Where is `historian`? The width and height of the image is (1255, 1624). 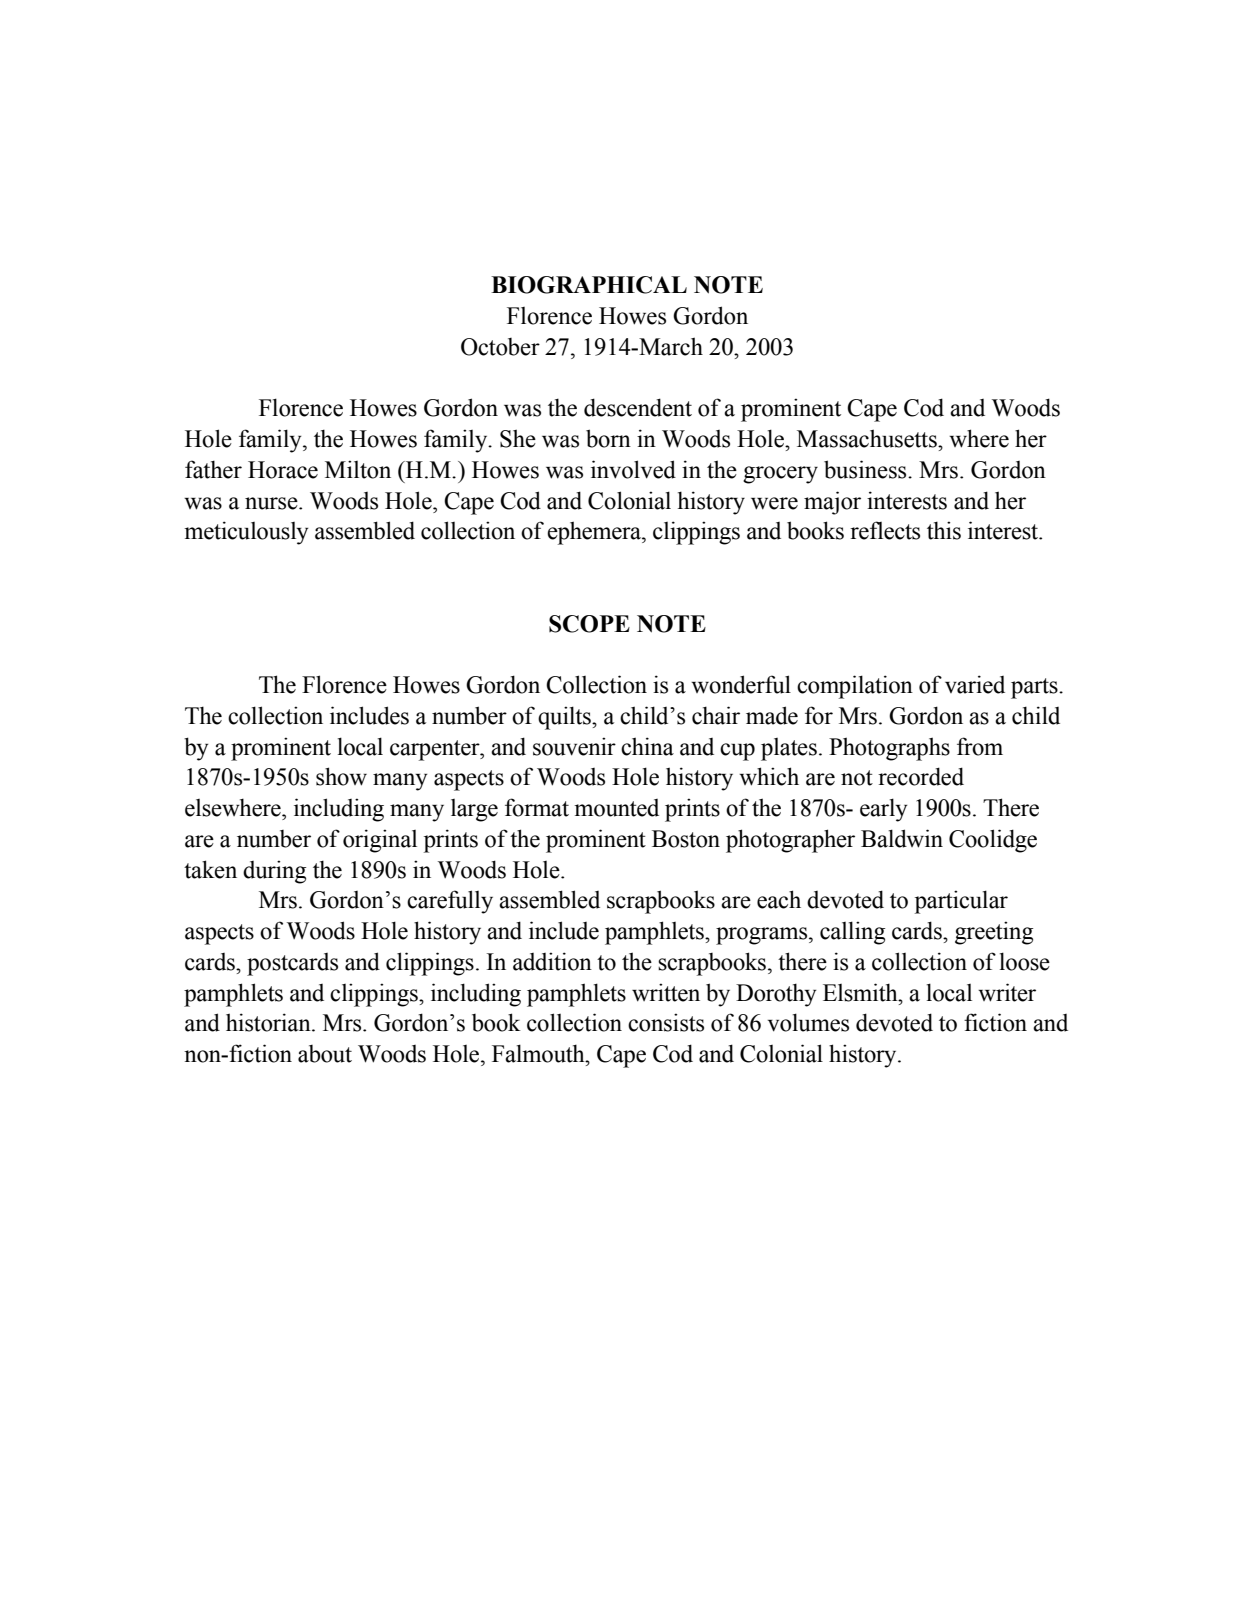
historian is located at coordinates (269, 1022).
